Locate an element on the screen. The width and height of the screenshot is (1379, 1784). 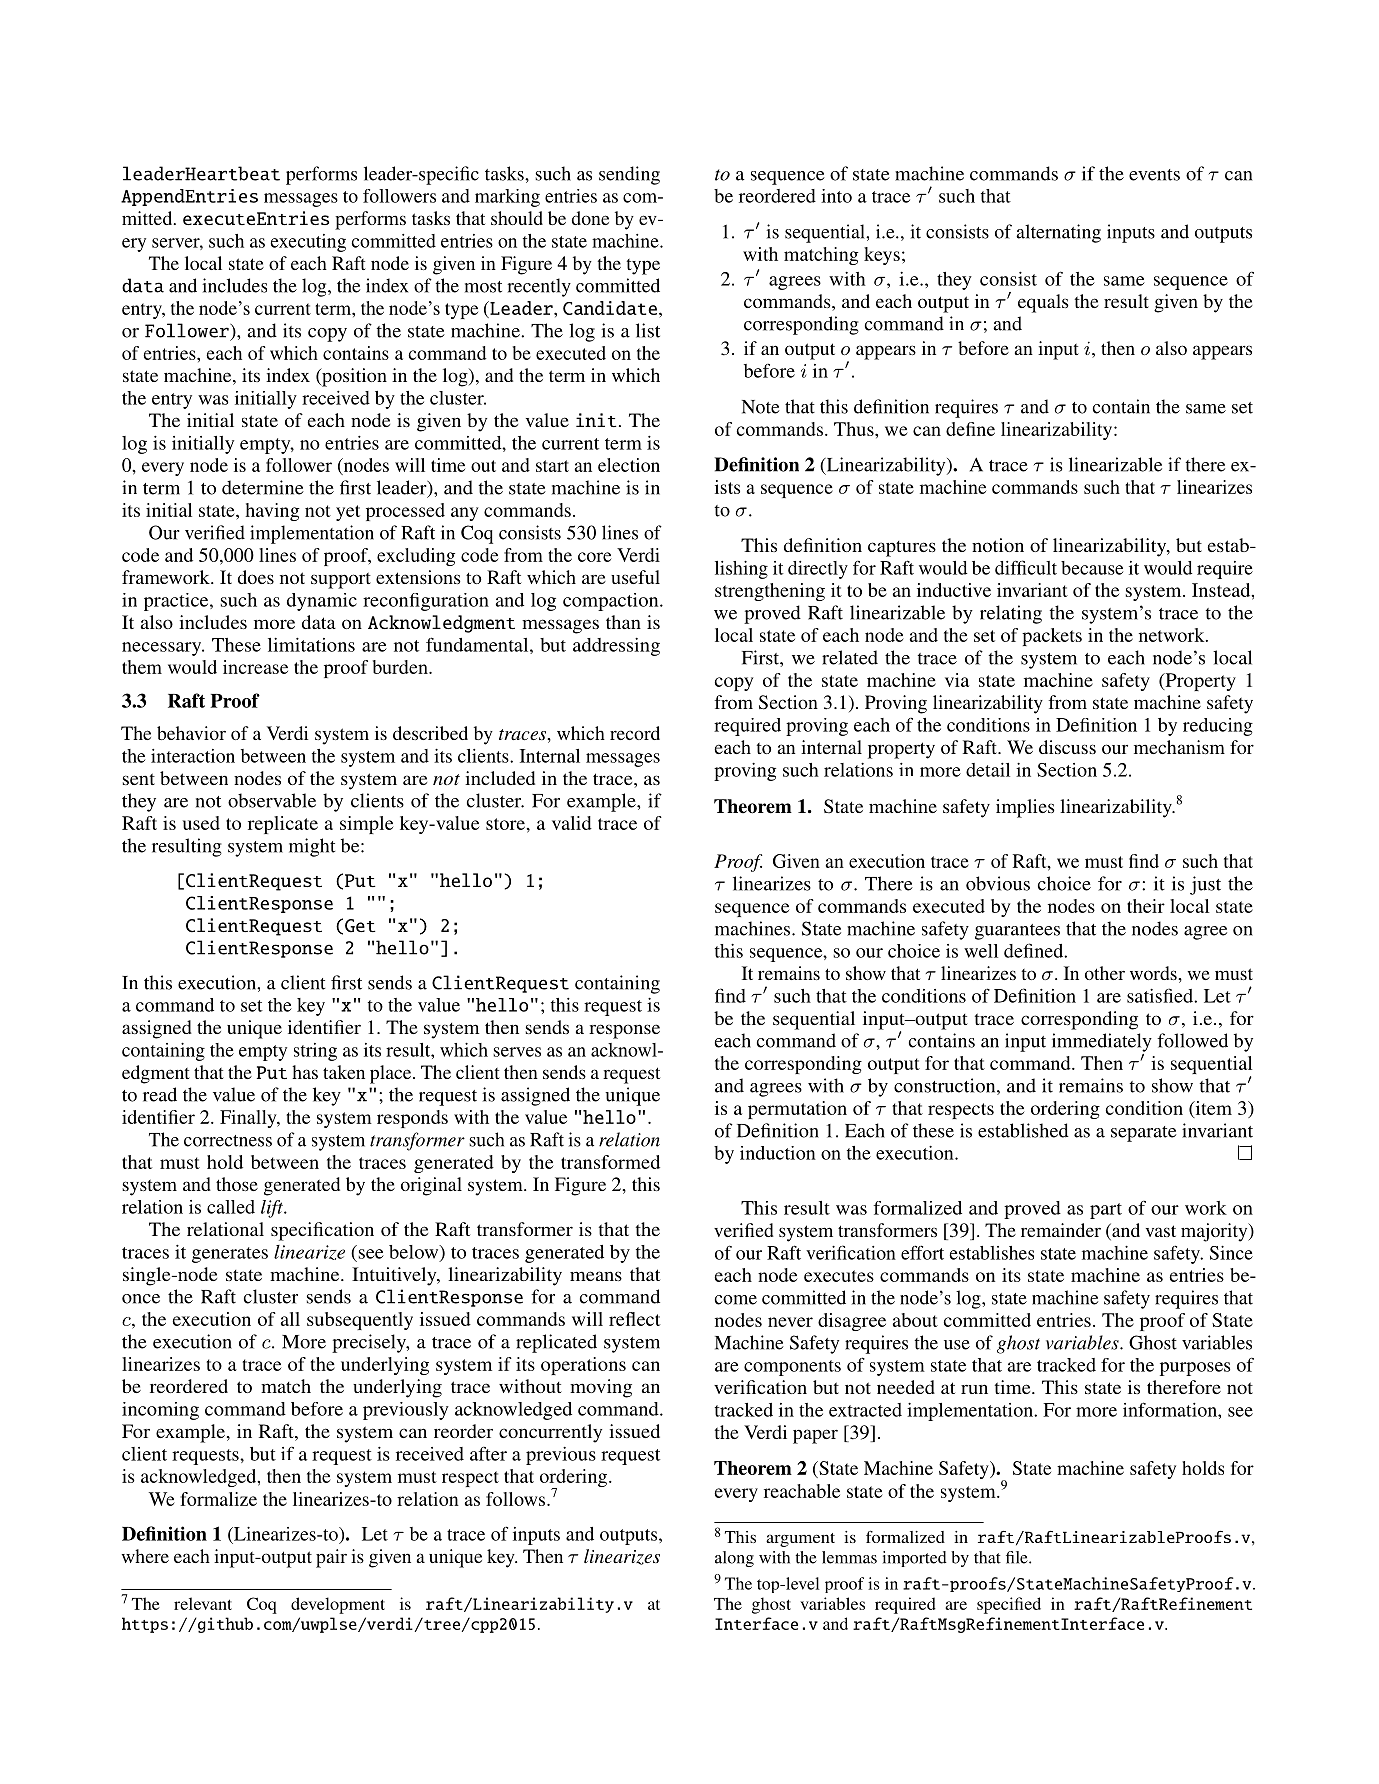
sending is located at coordinates (629, 175).
